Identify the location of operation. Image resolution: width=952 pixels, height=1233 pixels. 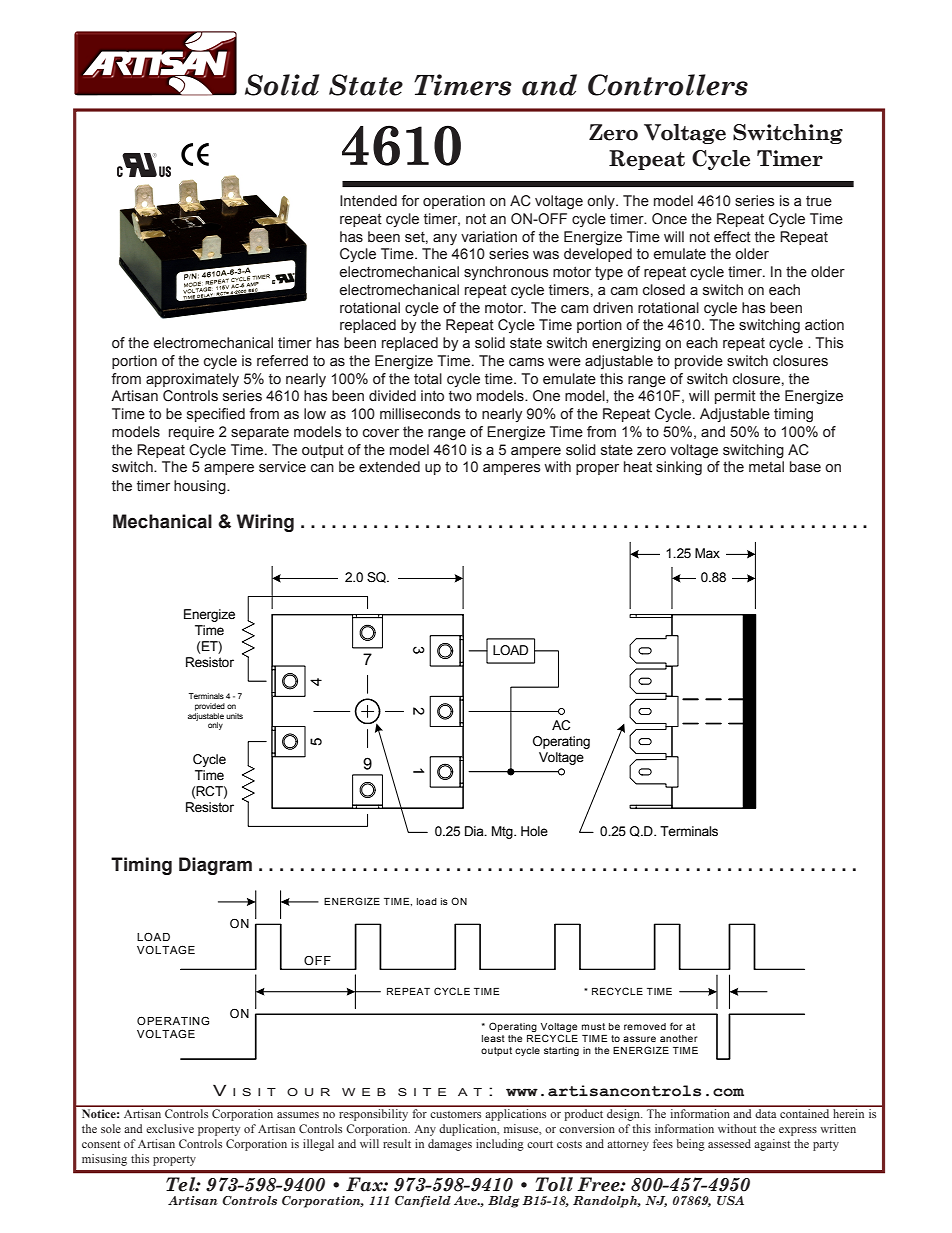
(454, 202).
